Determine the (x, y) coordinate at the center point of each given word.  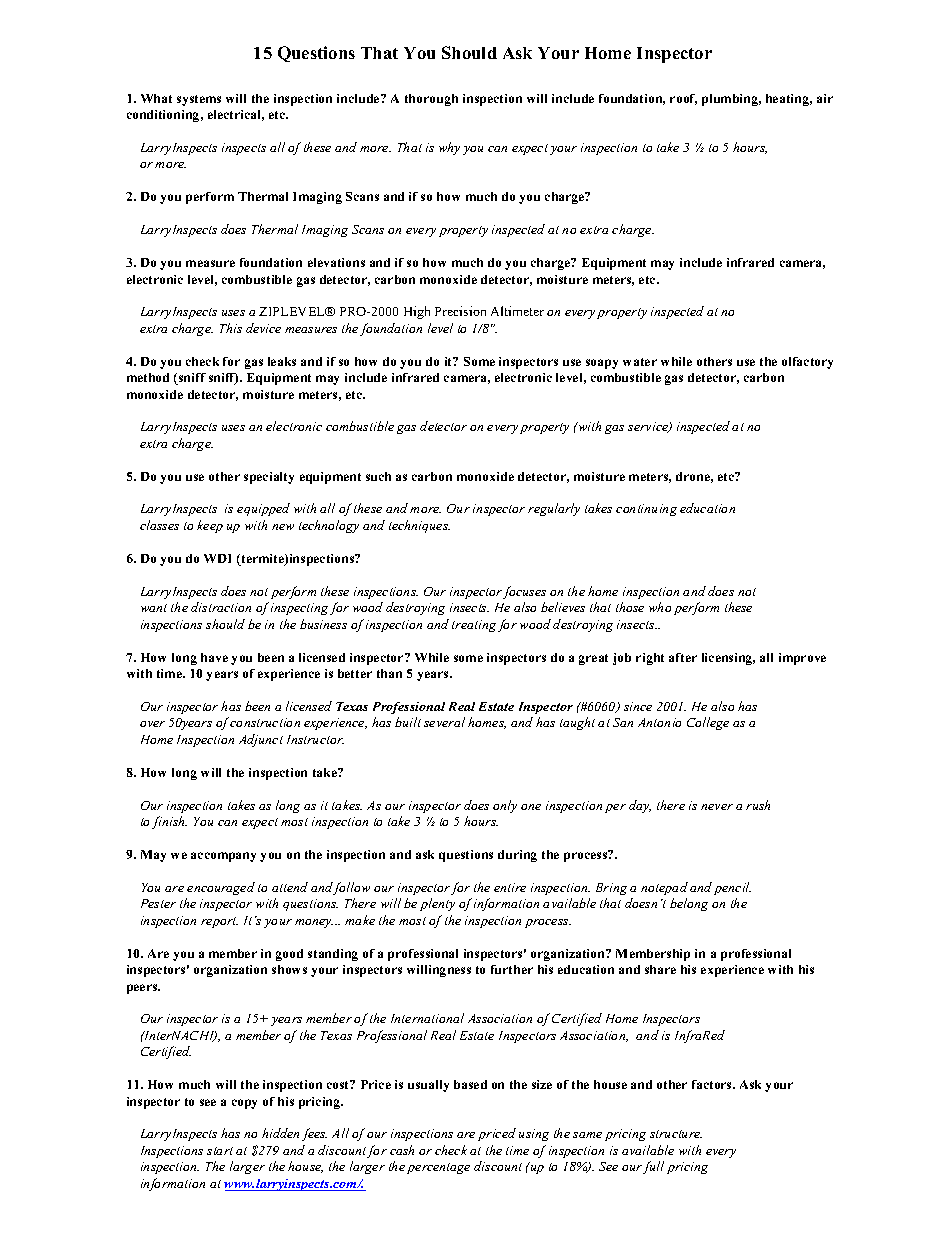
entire (510, 887)
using (534, 1135)
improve (802, 659)
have (214, 657)
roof (683, 99)
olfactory (807, 363)
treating (474, 626)
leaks (282, 361)
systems (199, 100)
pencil (732, 888)
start (220, 1151)
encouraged (221, 888)
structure (676, 1134)
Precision (460, 311)
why (449, 148)
